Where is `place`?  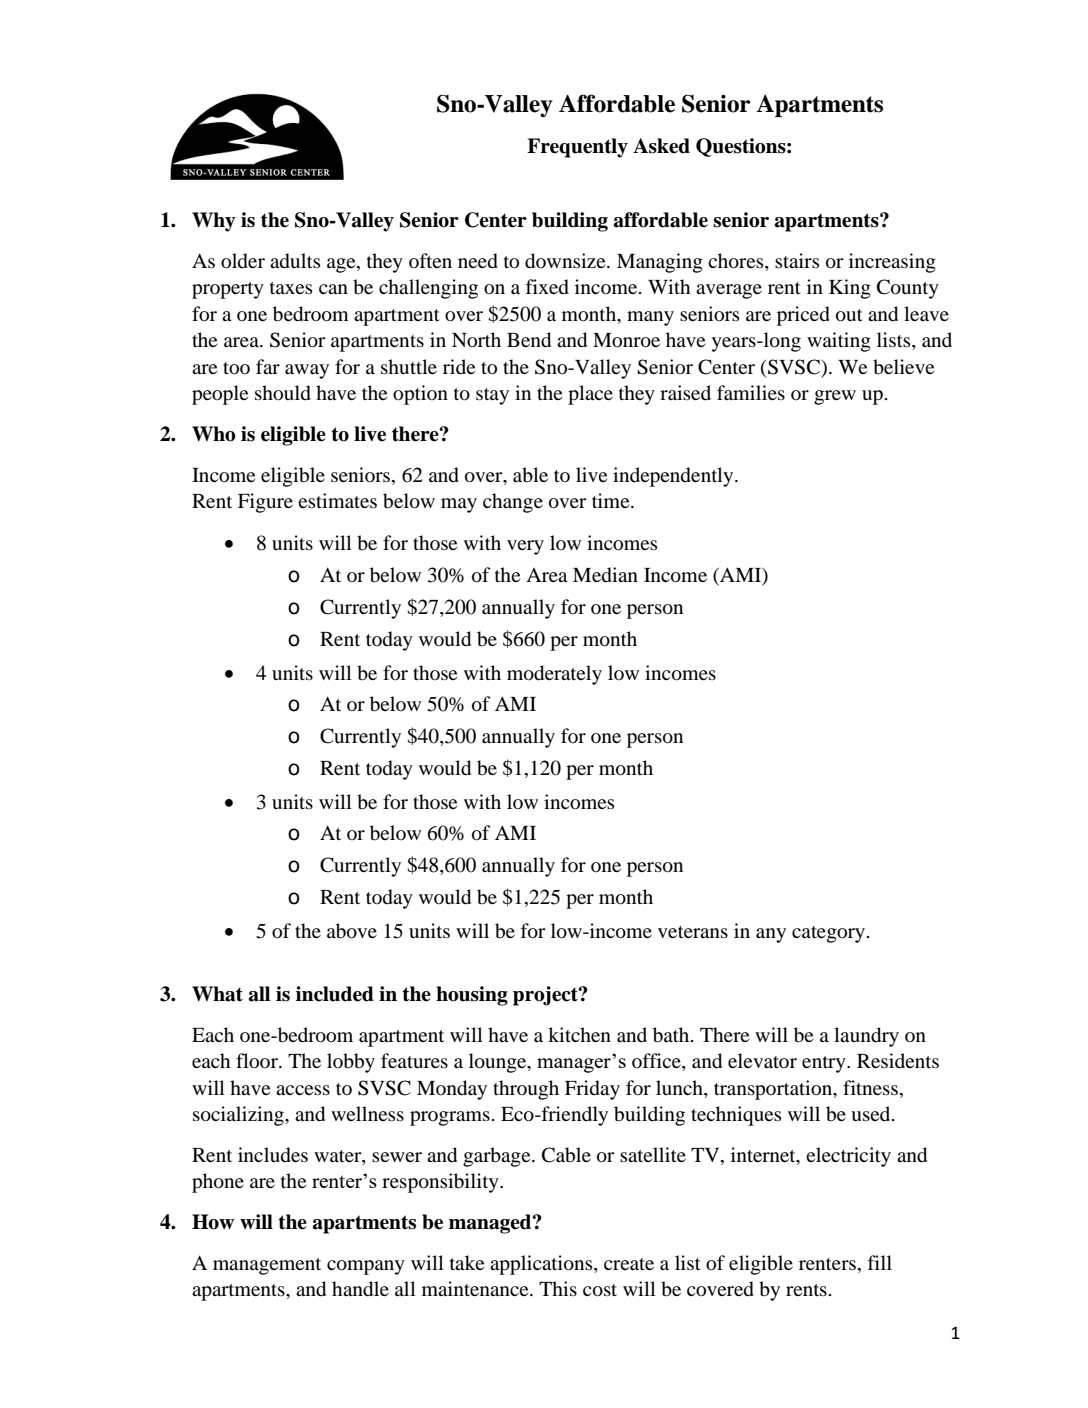
place is located at coordinates (590, 395).
